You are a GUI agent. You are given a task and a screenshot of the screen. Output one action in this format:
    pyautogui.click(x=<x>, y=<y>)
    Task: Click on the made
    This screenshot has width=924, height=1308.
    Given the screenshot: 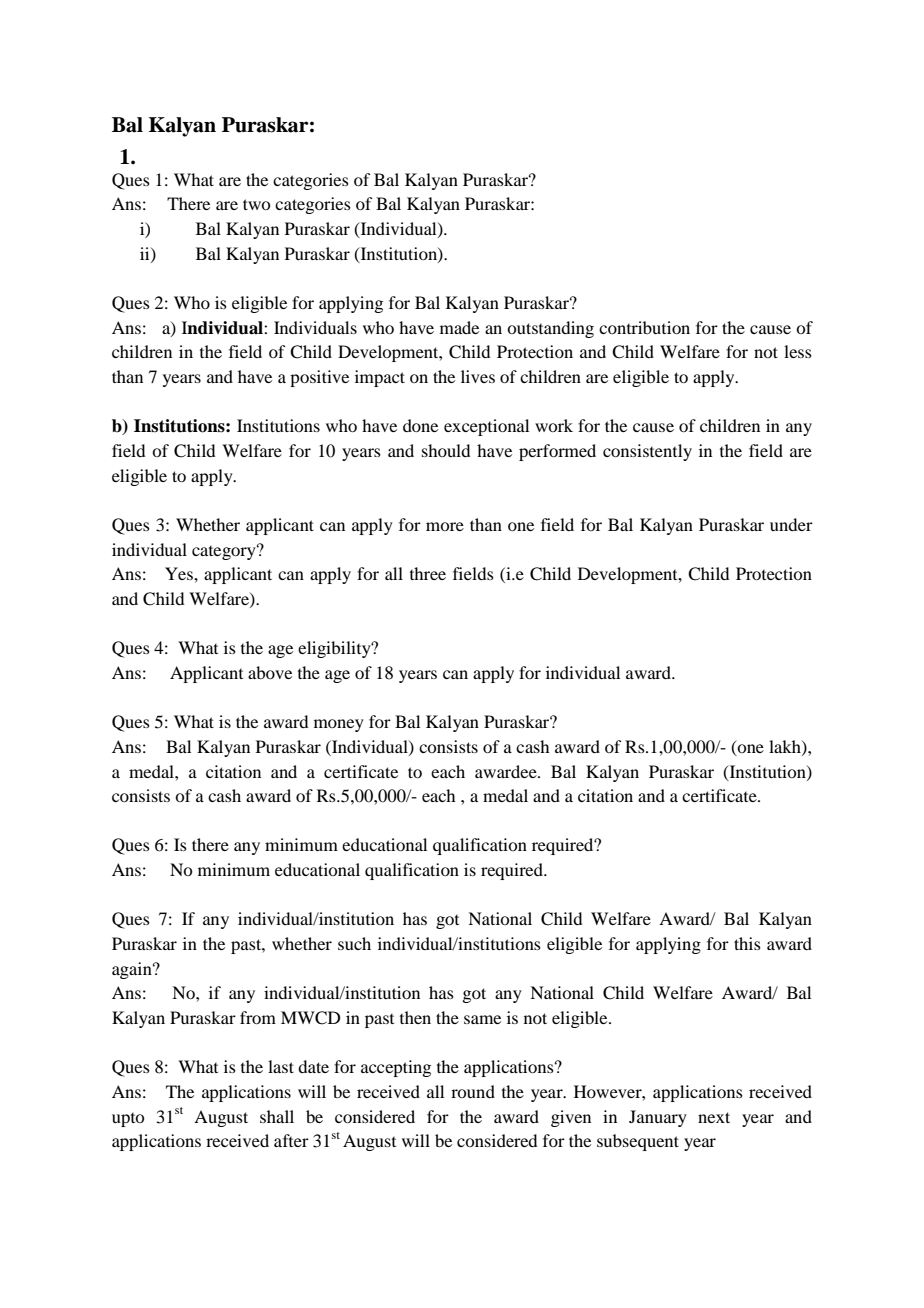 What is the action you would take?
    pyautogui.click(x=459, y=327)
